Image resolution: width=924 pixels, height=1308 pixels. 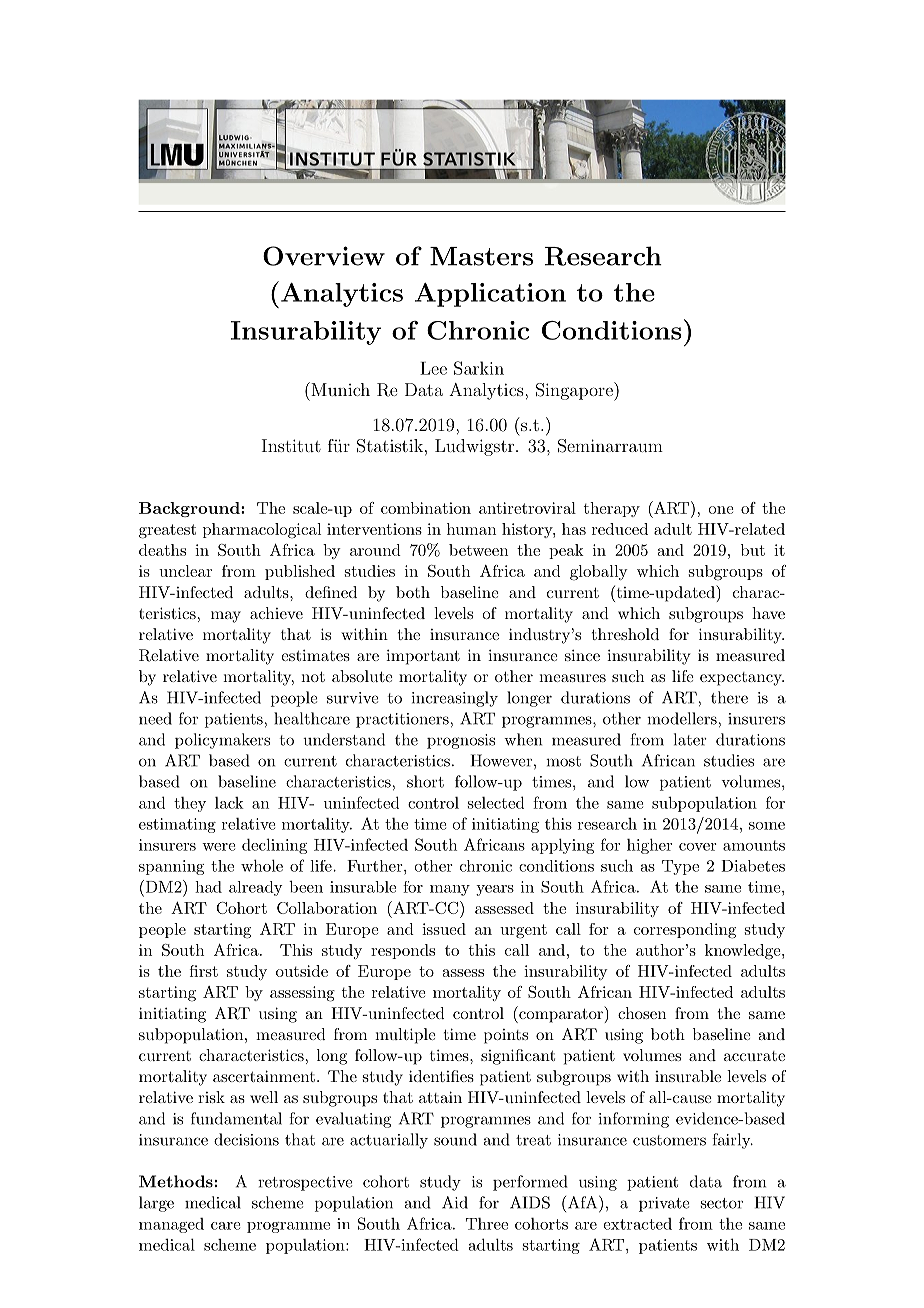 What do you see at coordinates (490, 295) in the screenshot?
I see `Application` at bounding box center [490, 295].
